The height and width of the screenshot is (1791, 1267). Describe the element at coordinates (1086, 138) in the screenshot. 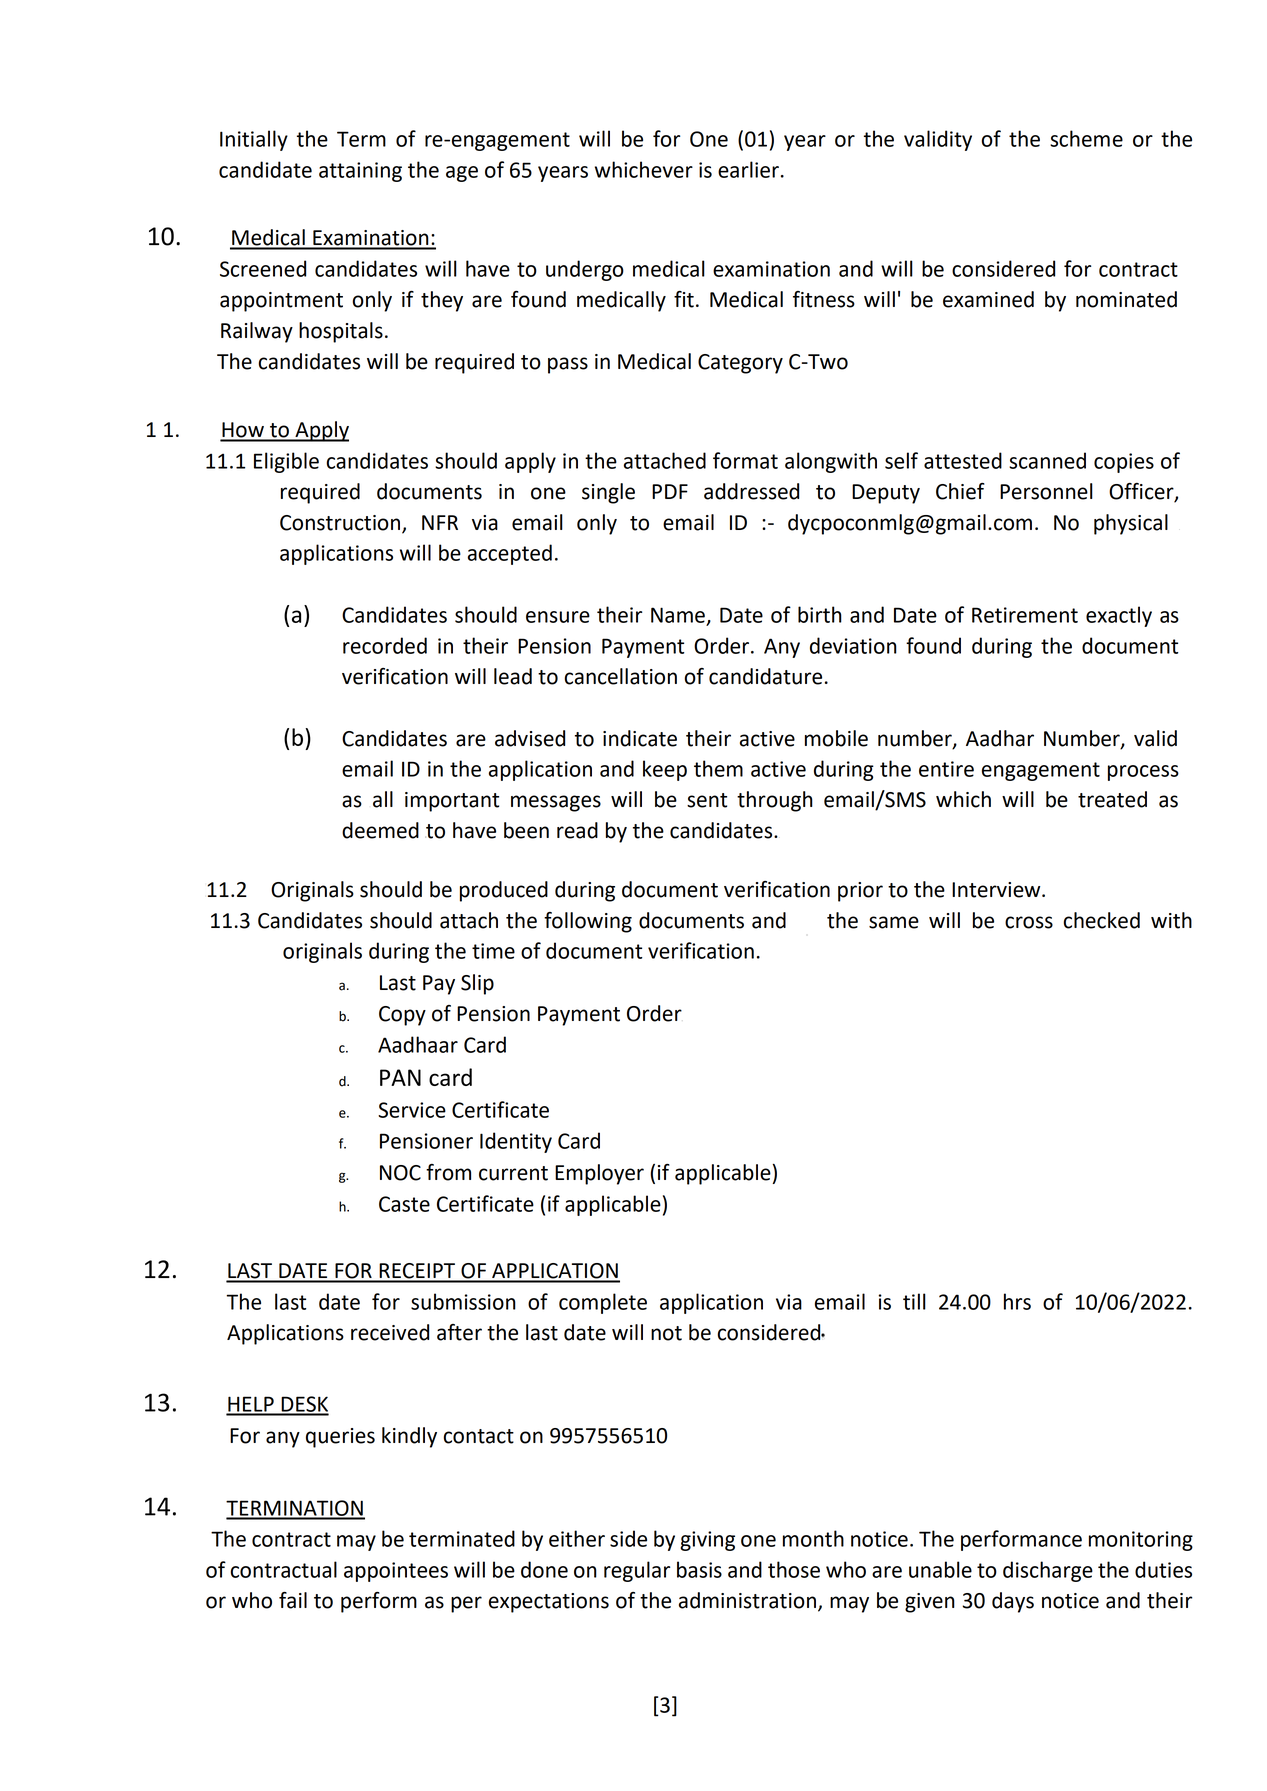

I see `scheme` at that location.
